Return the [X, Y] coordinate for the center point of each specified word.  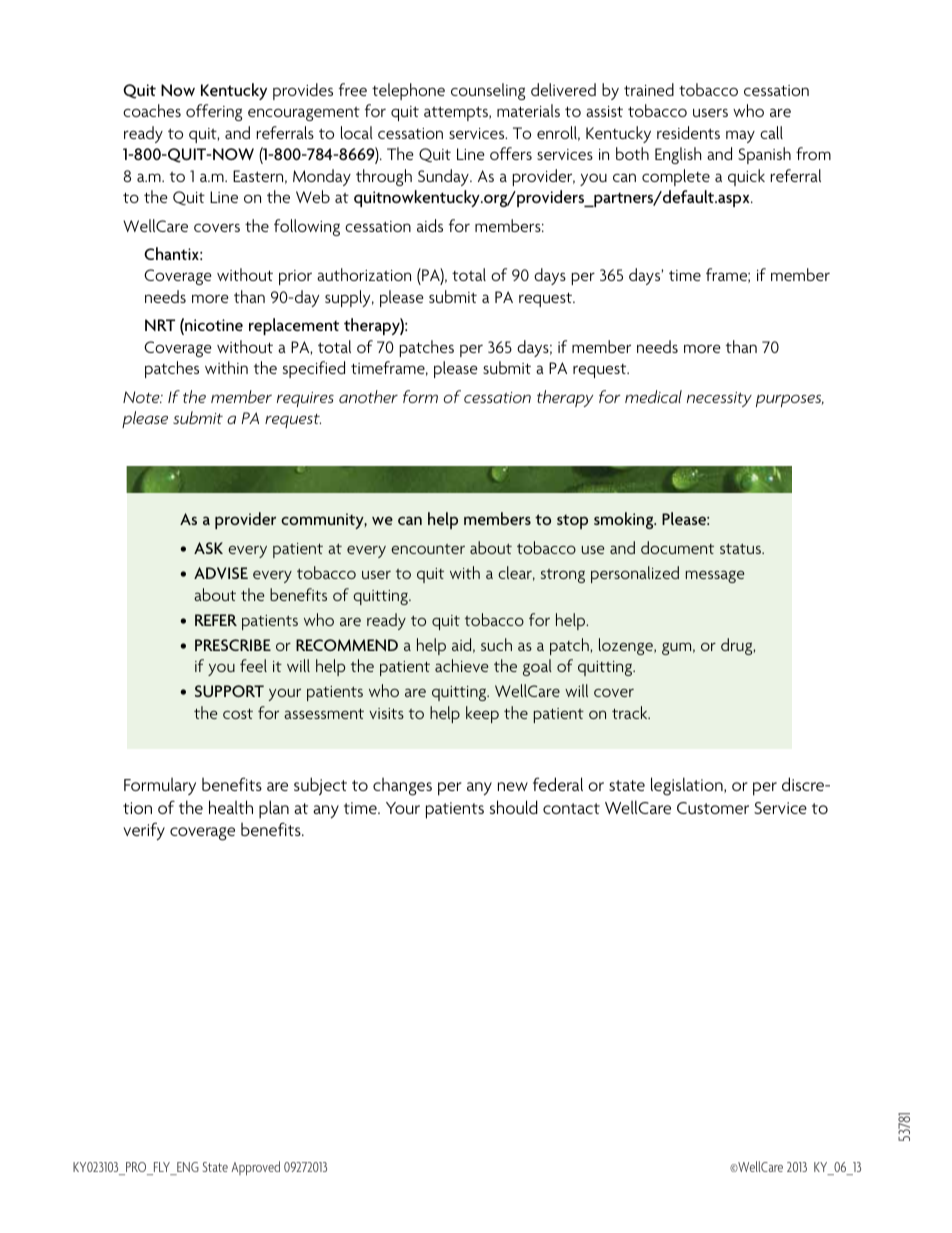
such [496, 644]
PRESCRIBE [233, 645]
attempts [457, 113]
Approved [255, 1168]
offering [214, 112]
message [715, 576]
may [740, 136]
